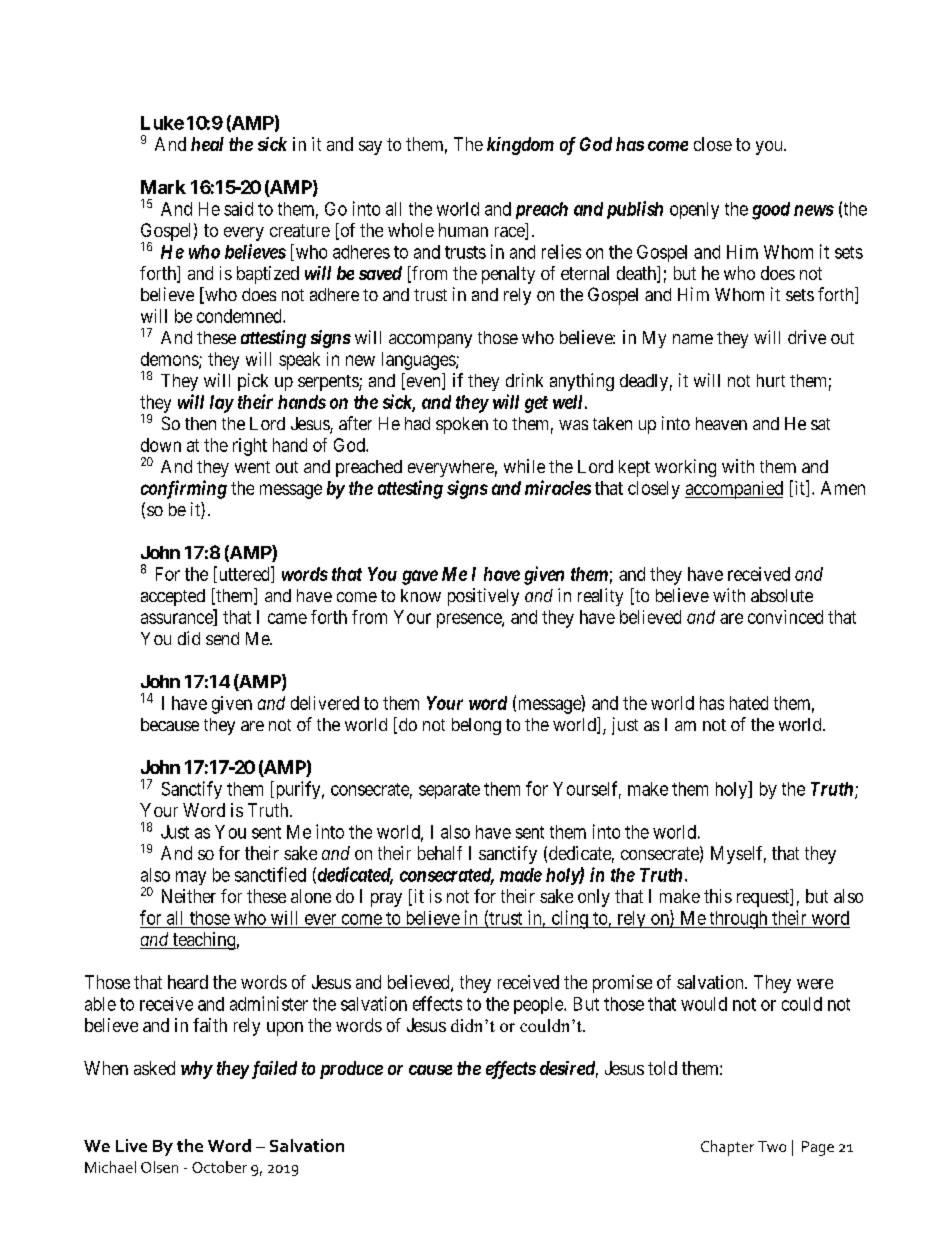 This page has width=952, height=1233. I want to click on hurt, so click(771, 380).
